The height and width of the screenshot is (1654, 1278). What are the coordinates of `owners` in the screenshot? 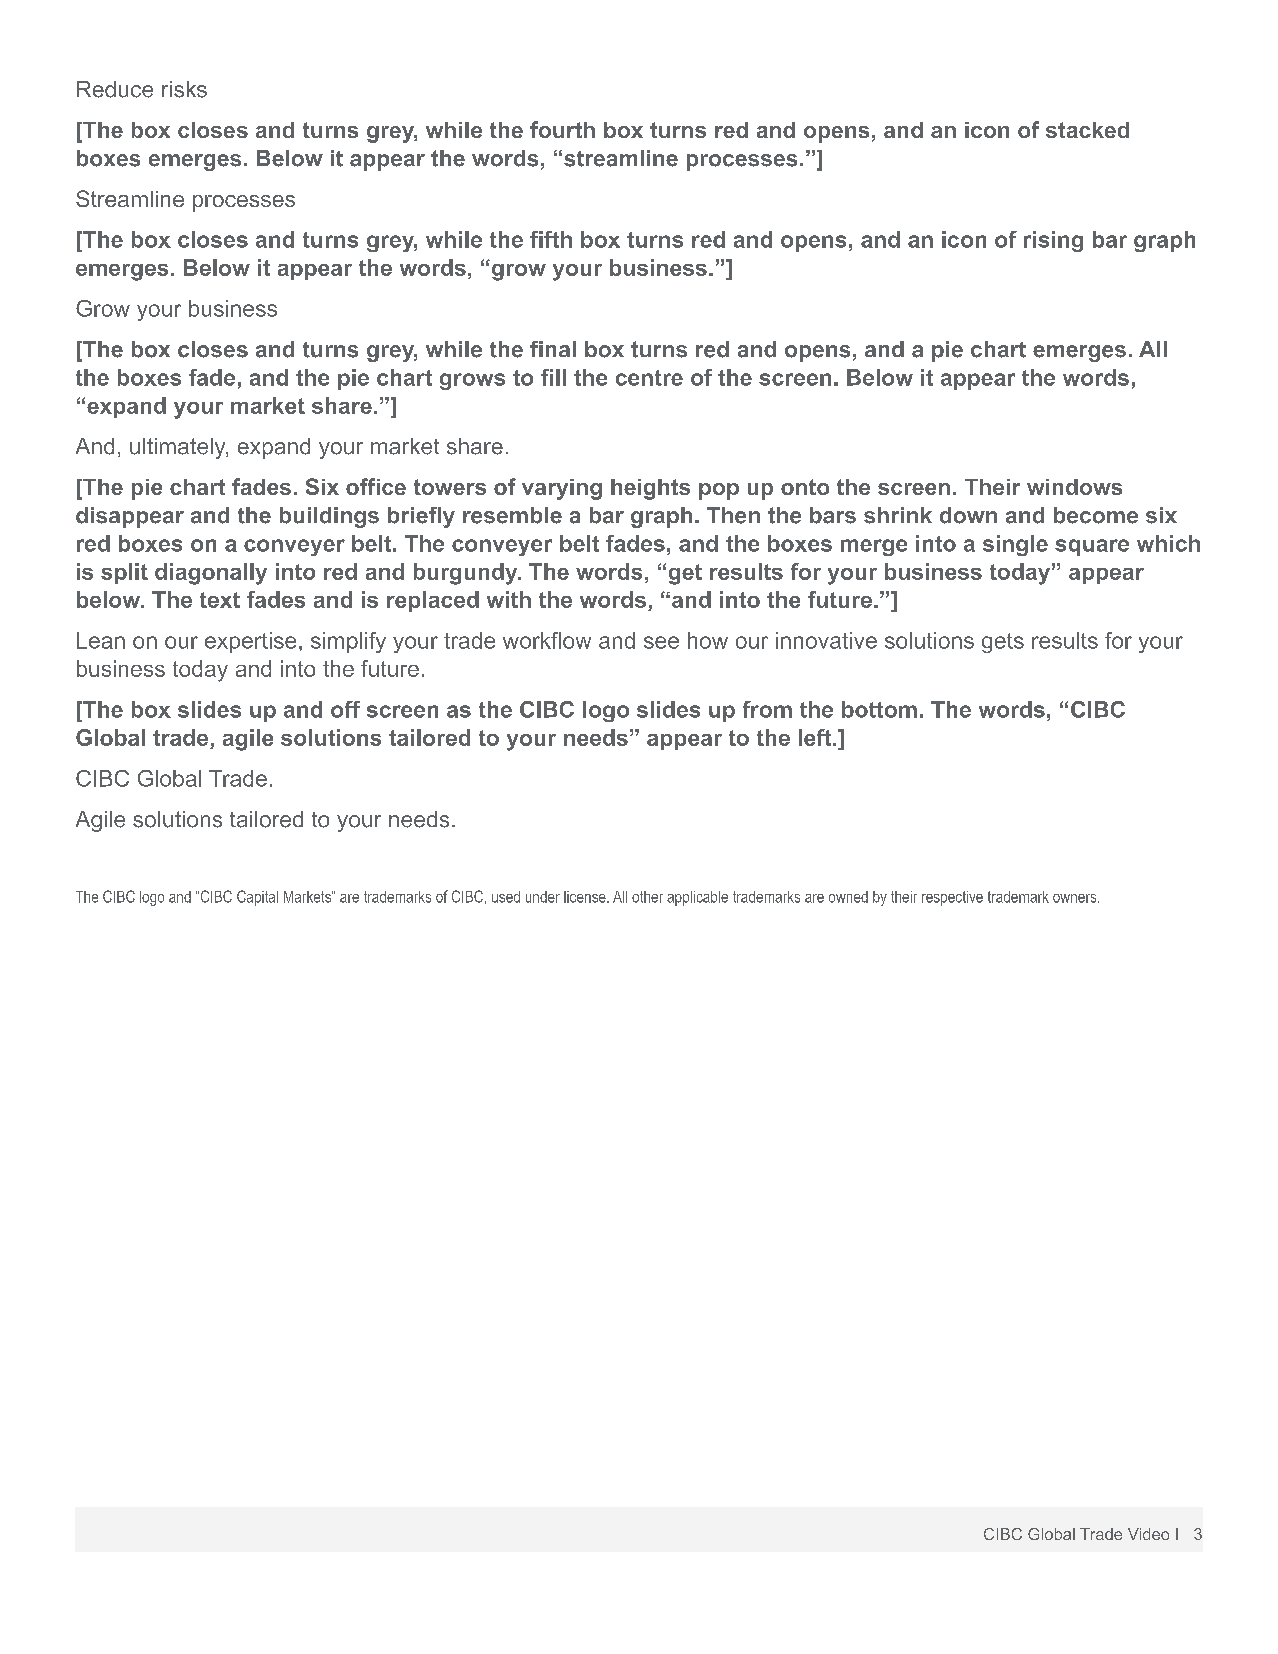 It's located at (1076, 898).
